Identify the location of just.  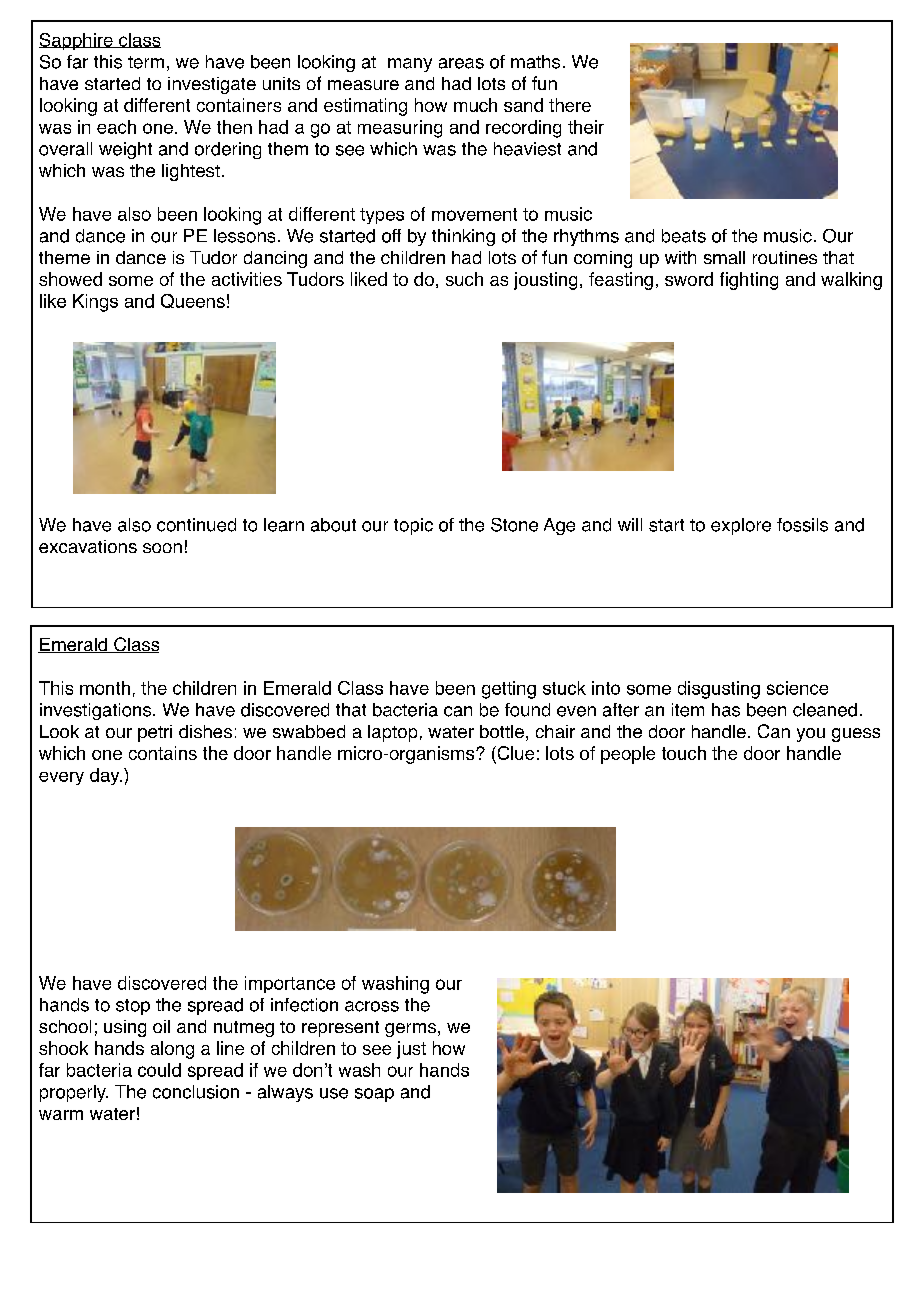
(411, 1050).
